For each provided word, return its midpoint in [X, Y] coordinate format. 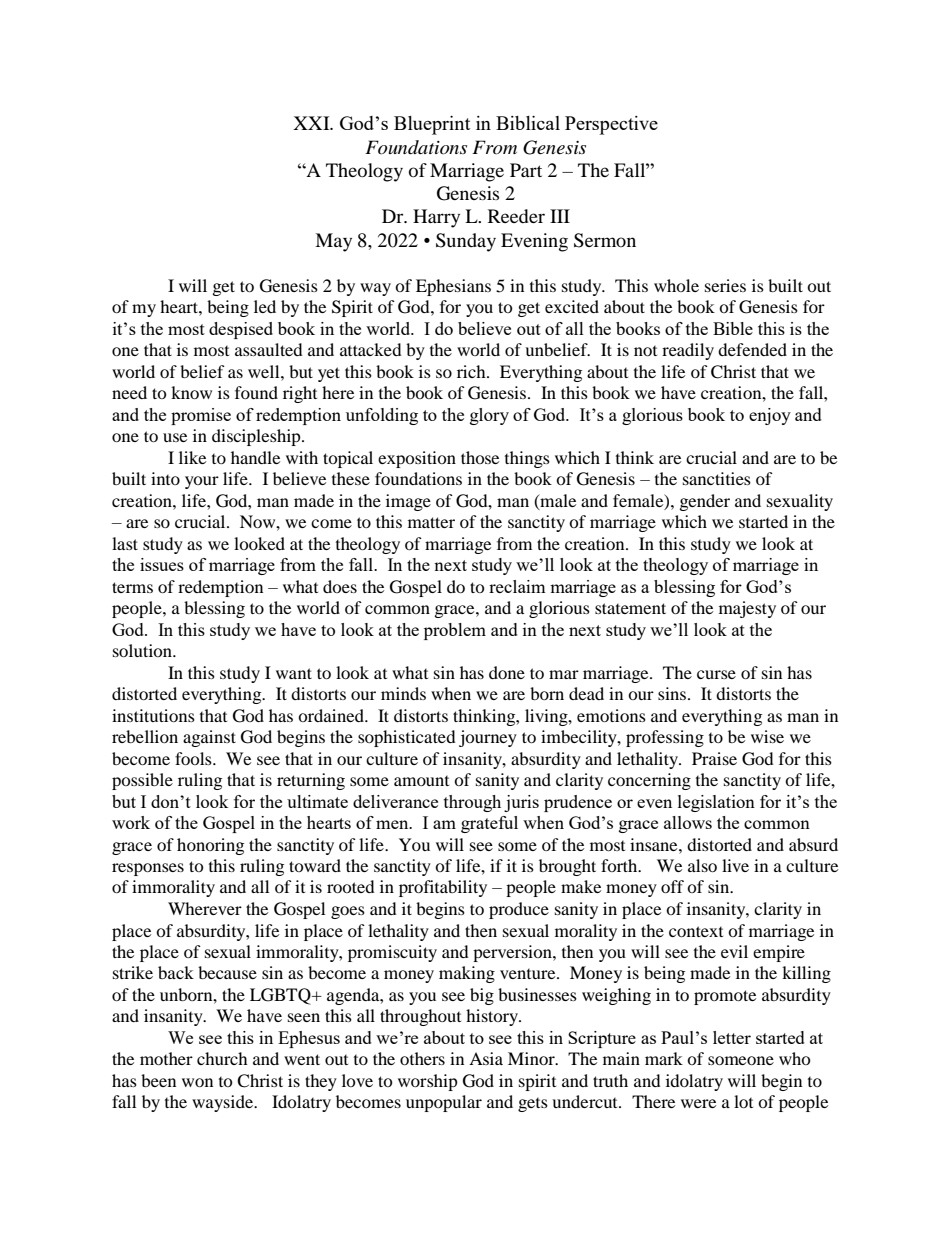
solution [144, 650]
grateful [489, 824]
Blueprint [432, 125]
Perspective [611, 125]
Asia [486, 1058]
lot [743, 1101]
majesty [747, 609]
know [191, 392]
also [702, 865]
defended [752, 349]
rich [472, 371]
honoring [210, 846]
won [197, 1082]
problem [455, 631]
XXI [312, 123]
